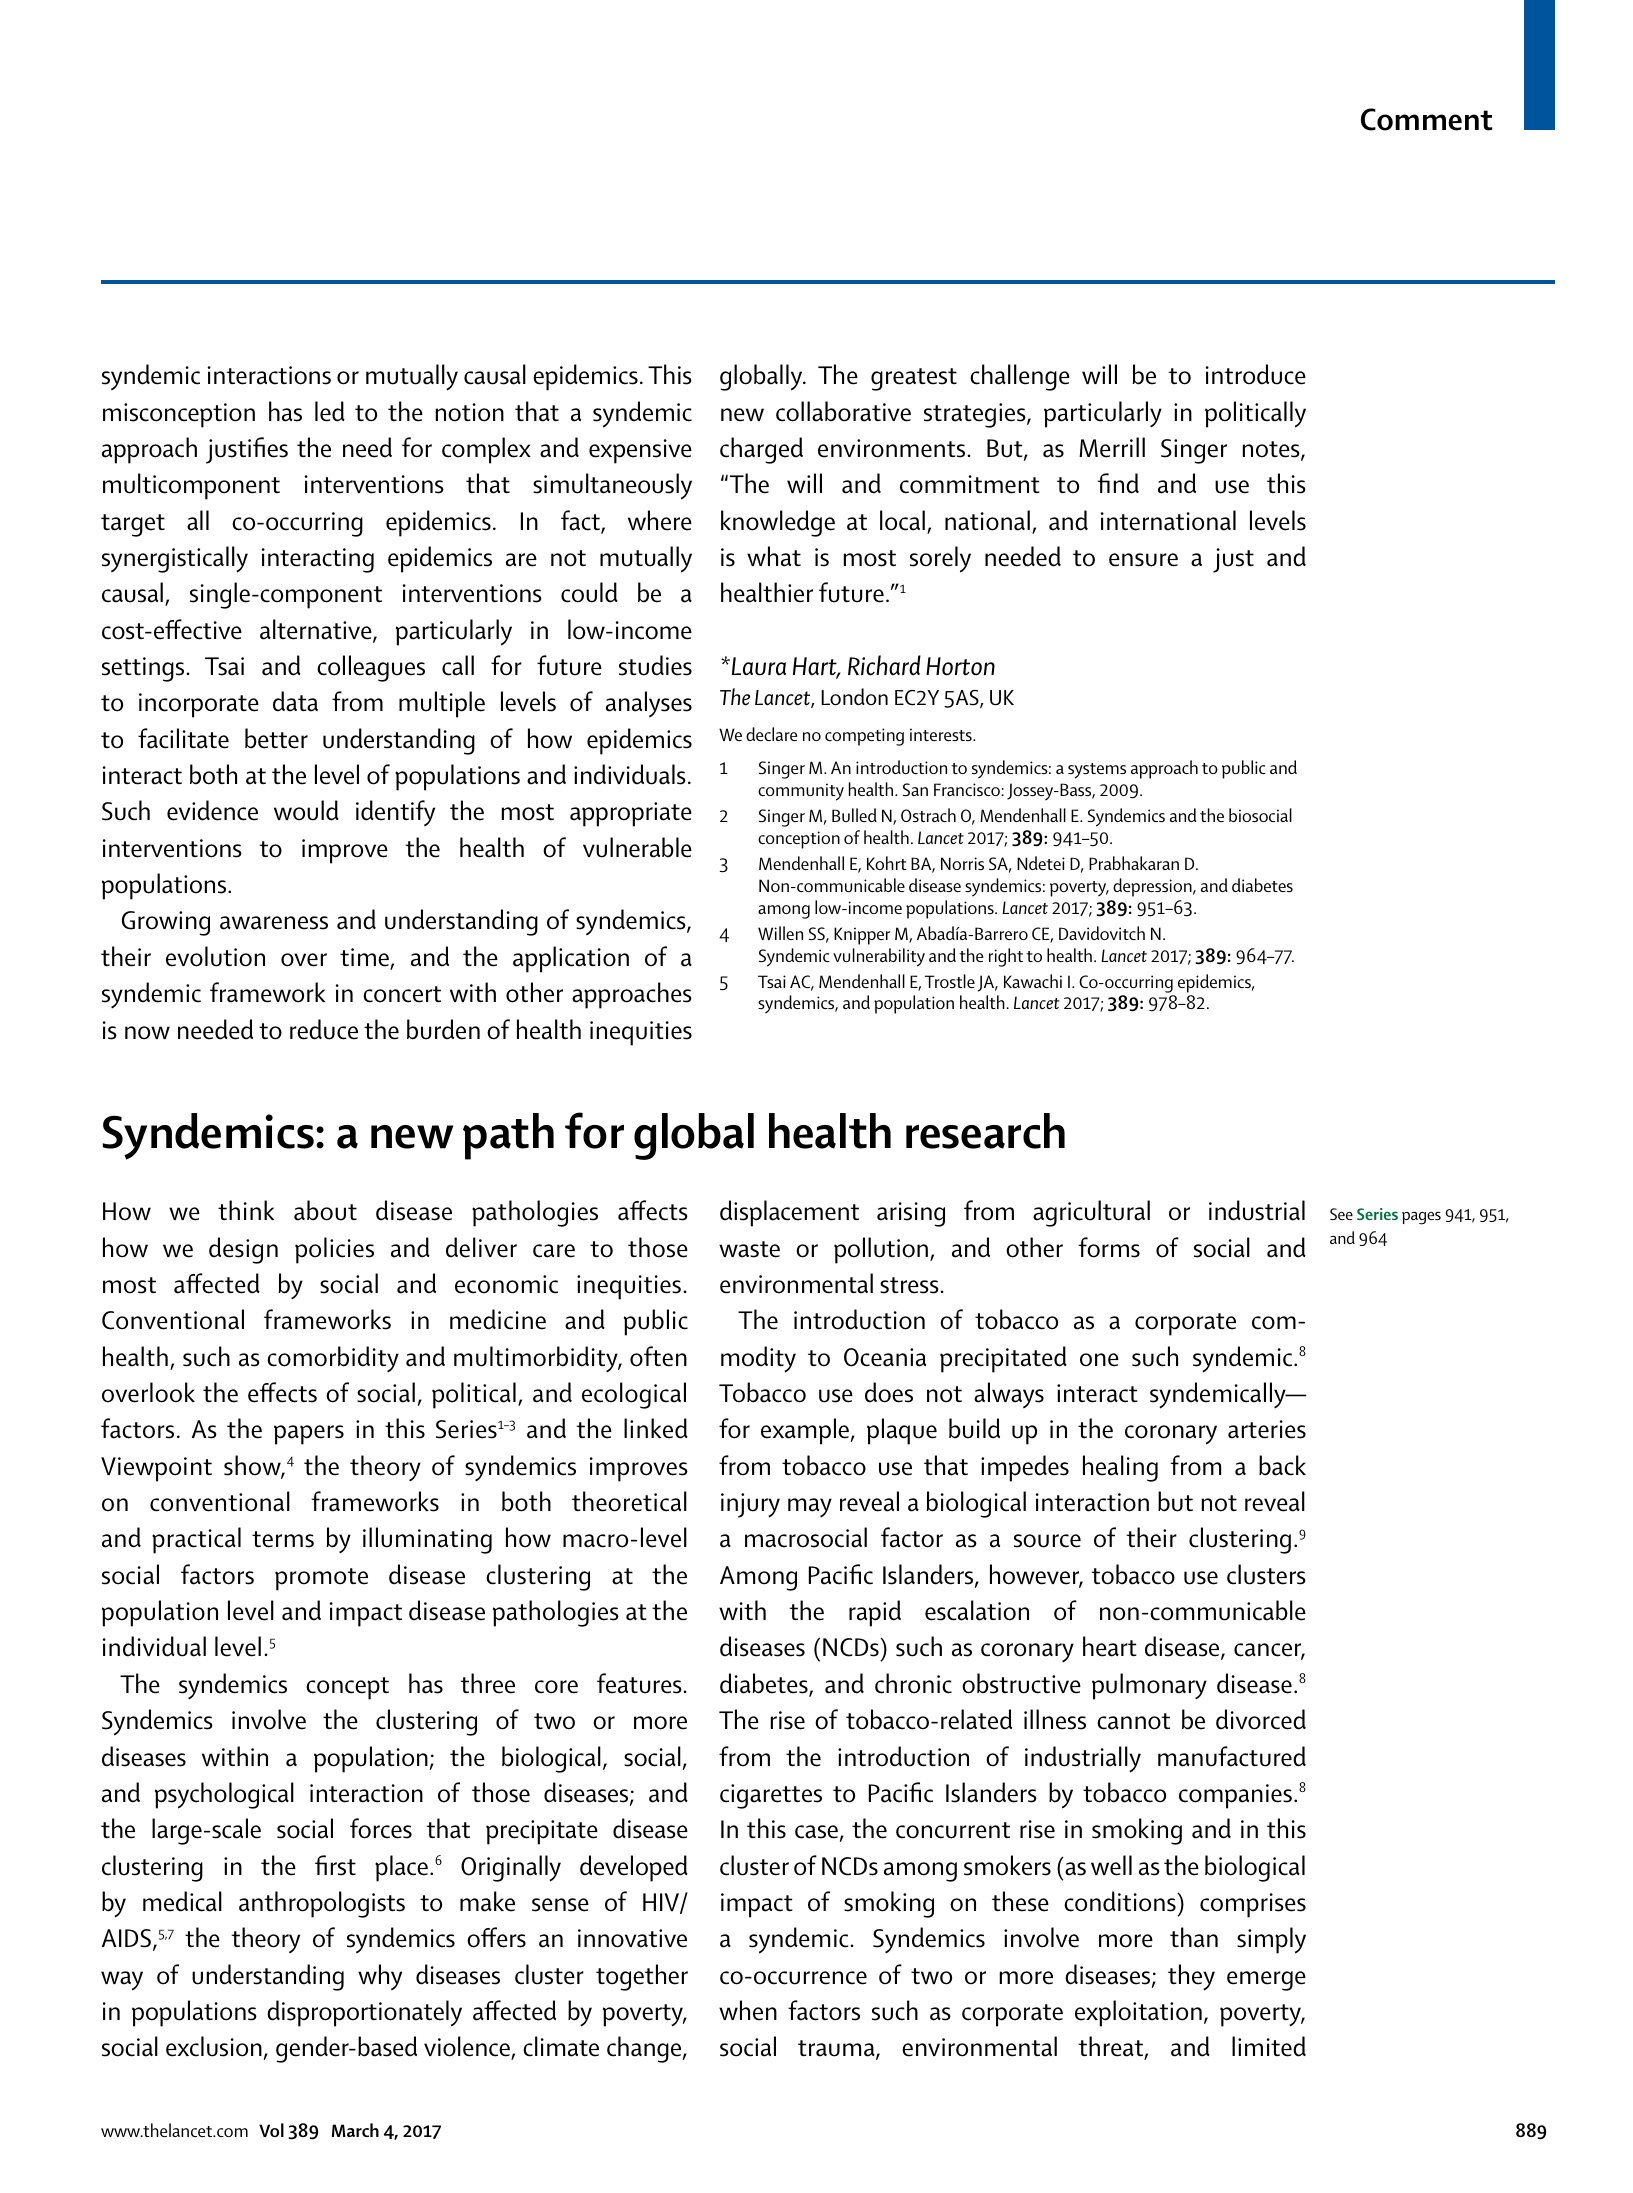  I want to click on greatest, so click(914, 379).
